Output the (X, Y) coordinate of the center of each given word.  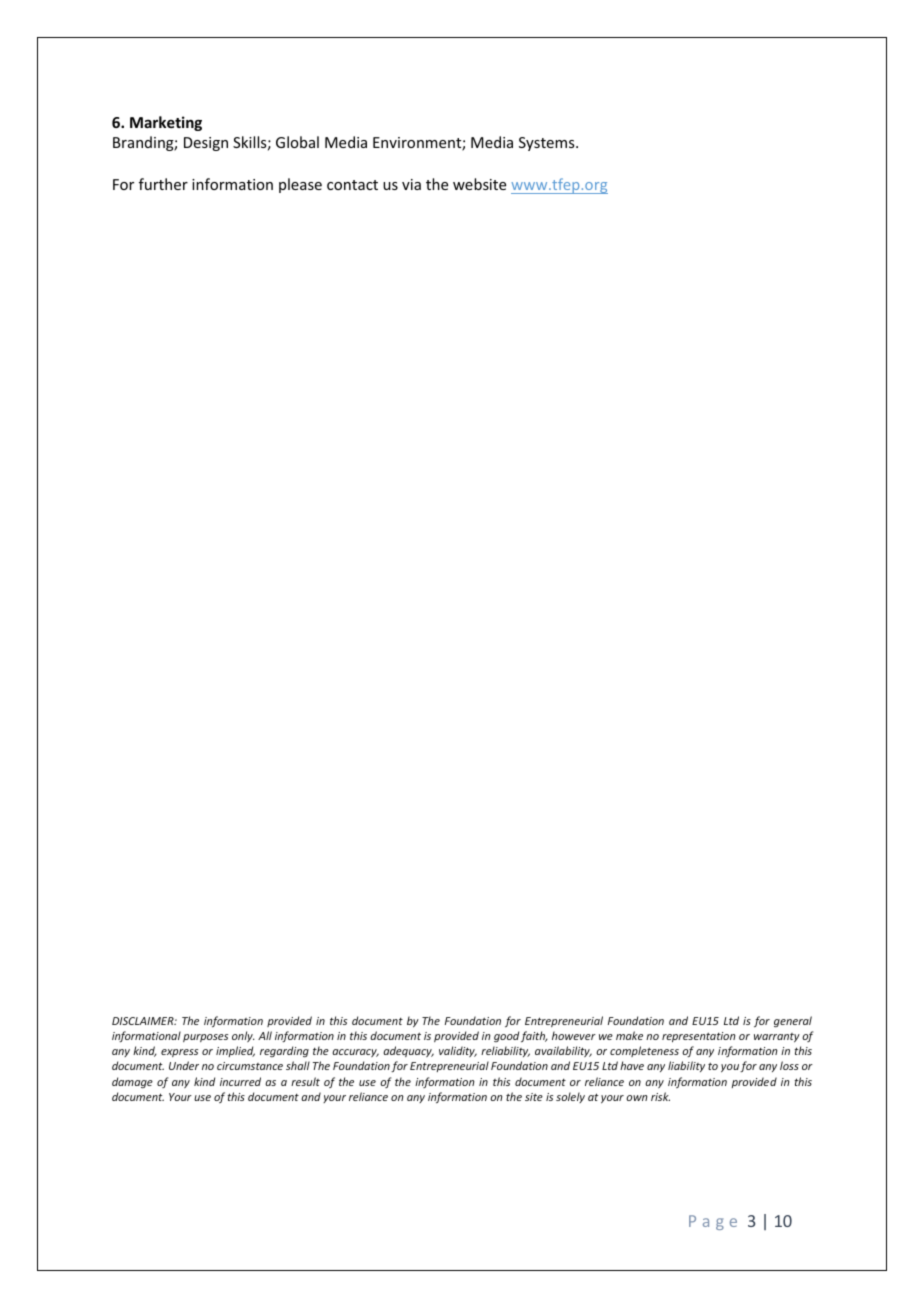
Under (184, 1065)
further (163, 184)
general (793, 1022)
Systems (548, 144)
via (411, 184)
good (506, 1036)
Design (206, 144)
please (300, 185)
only (243, 1036)
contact (352, 185)
